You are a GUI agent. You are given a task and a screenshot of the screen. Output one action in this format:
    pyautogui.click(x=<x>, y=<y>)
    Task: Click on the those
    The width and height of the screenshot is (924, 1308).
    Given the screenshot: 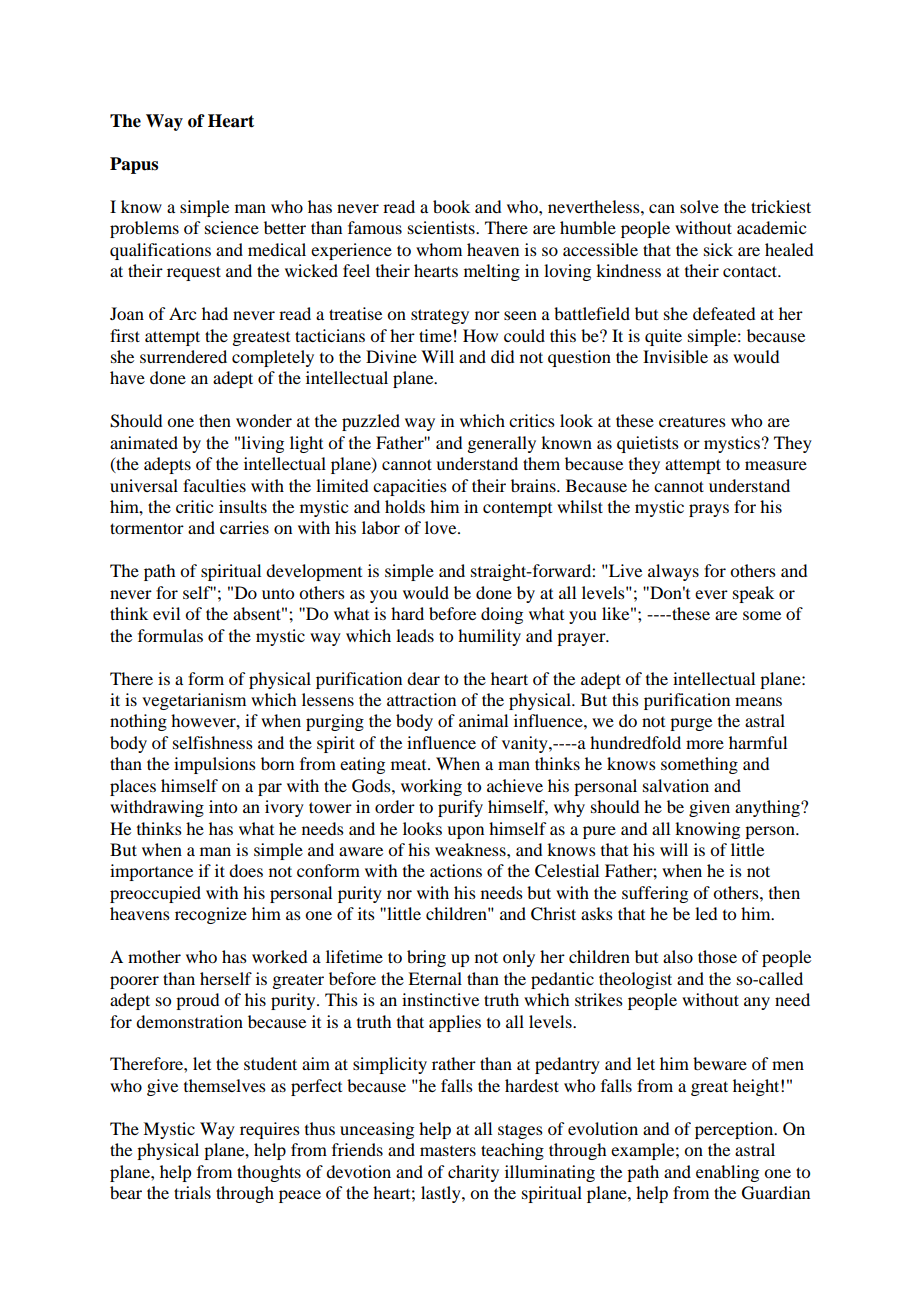 What is the action you would take?
    pyautogui.click(x=717, y=956)
